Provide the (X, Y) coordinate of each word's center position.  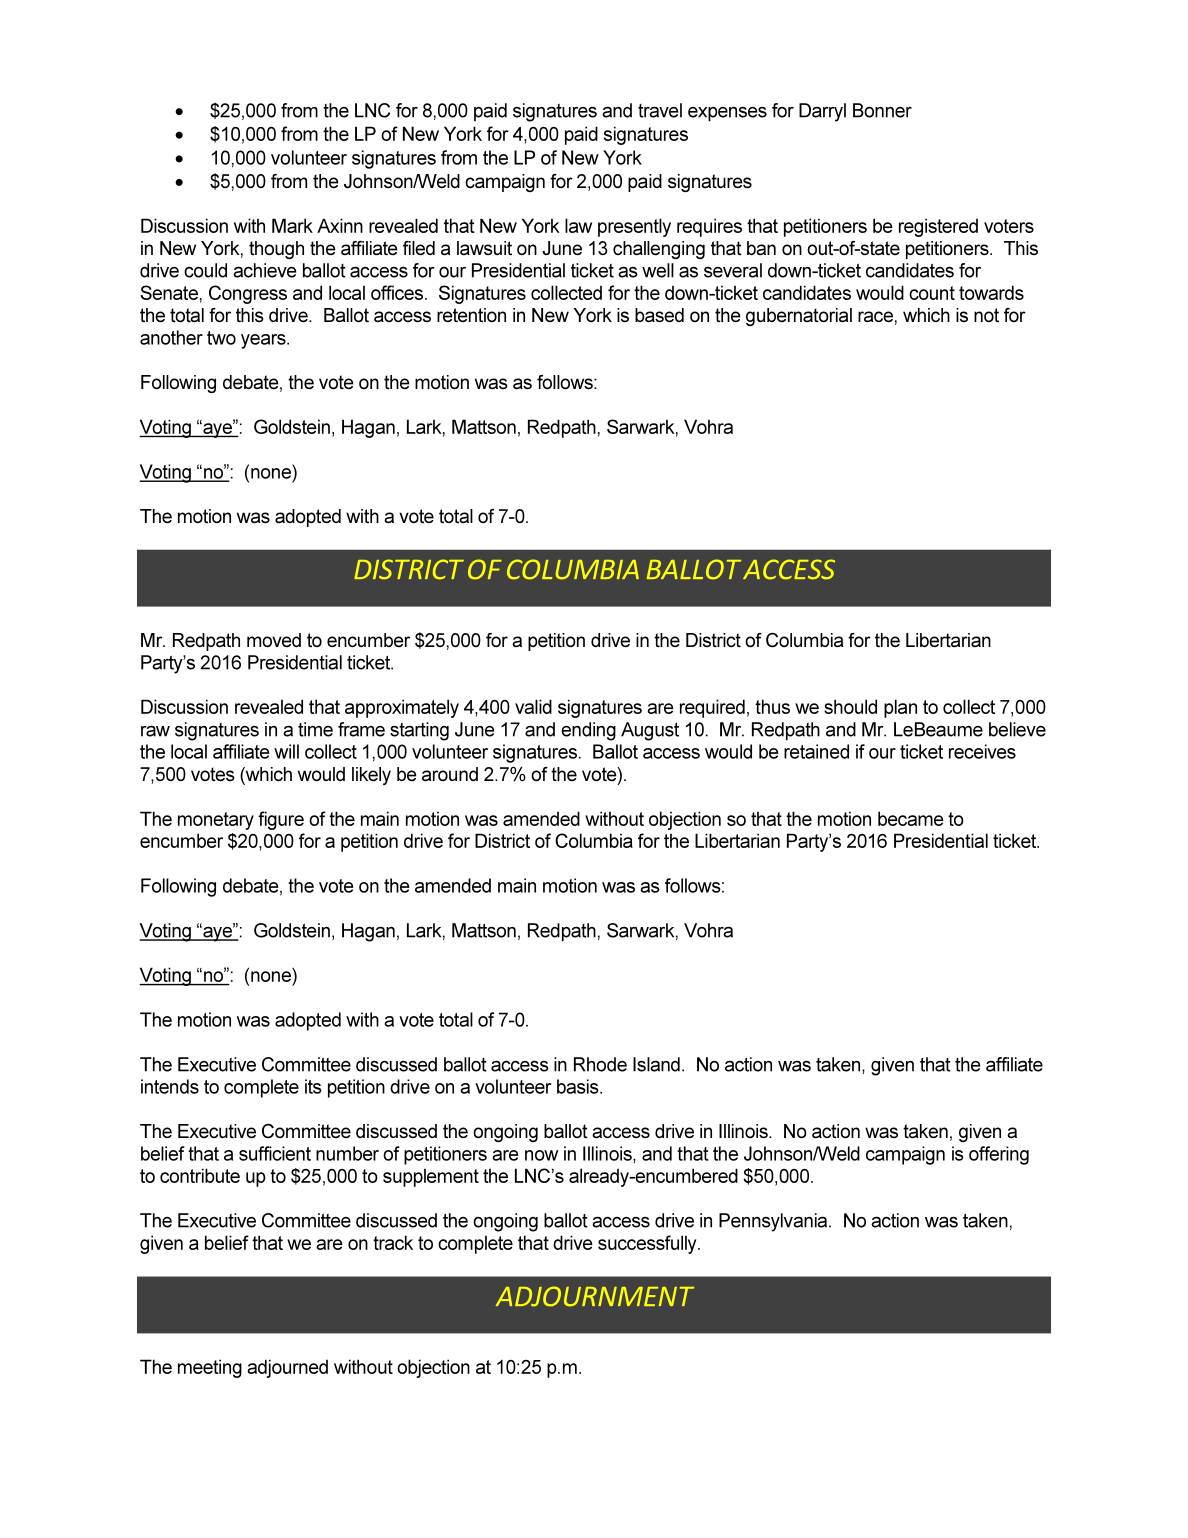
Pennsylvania (774, 1222)
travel (660, 110)
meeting (210, 1368)
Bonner (882, 110)
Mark (292, 225)
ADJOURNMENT (595, 1296)
